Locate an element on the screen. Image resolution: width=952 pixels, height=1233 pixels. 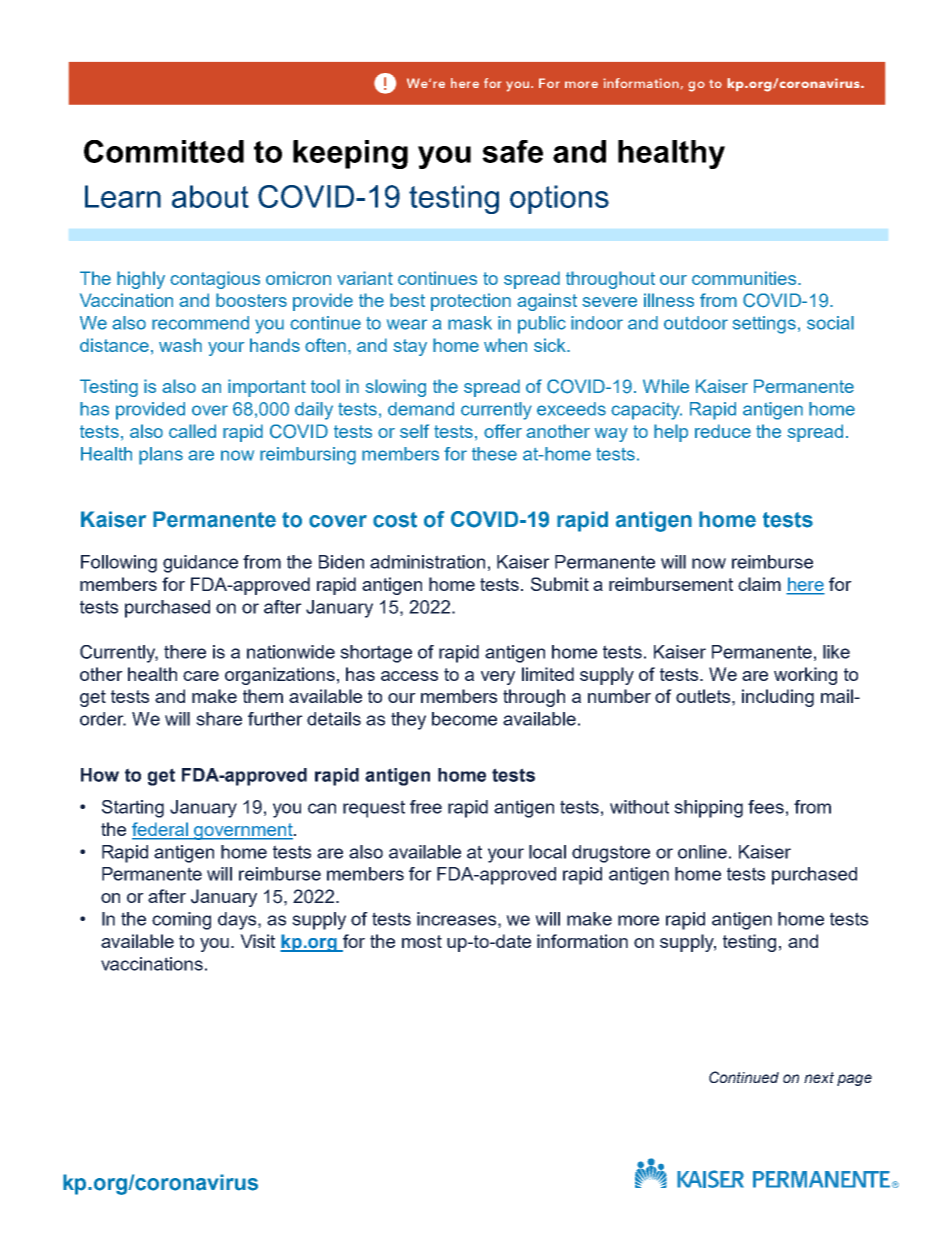
plans is located at coordinates (161, 456).
